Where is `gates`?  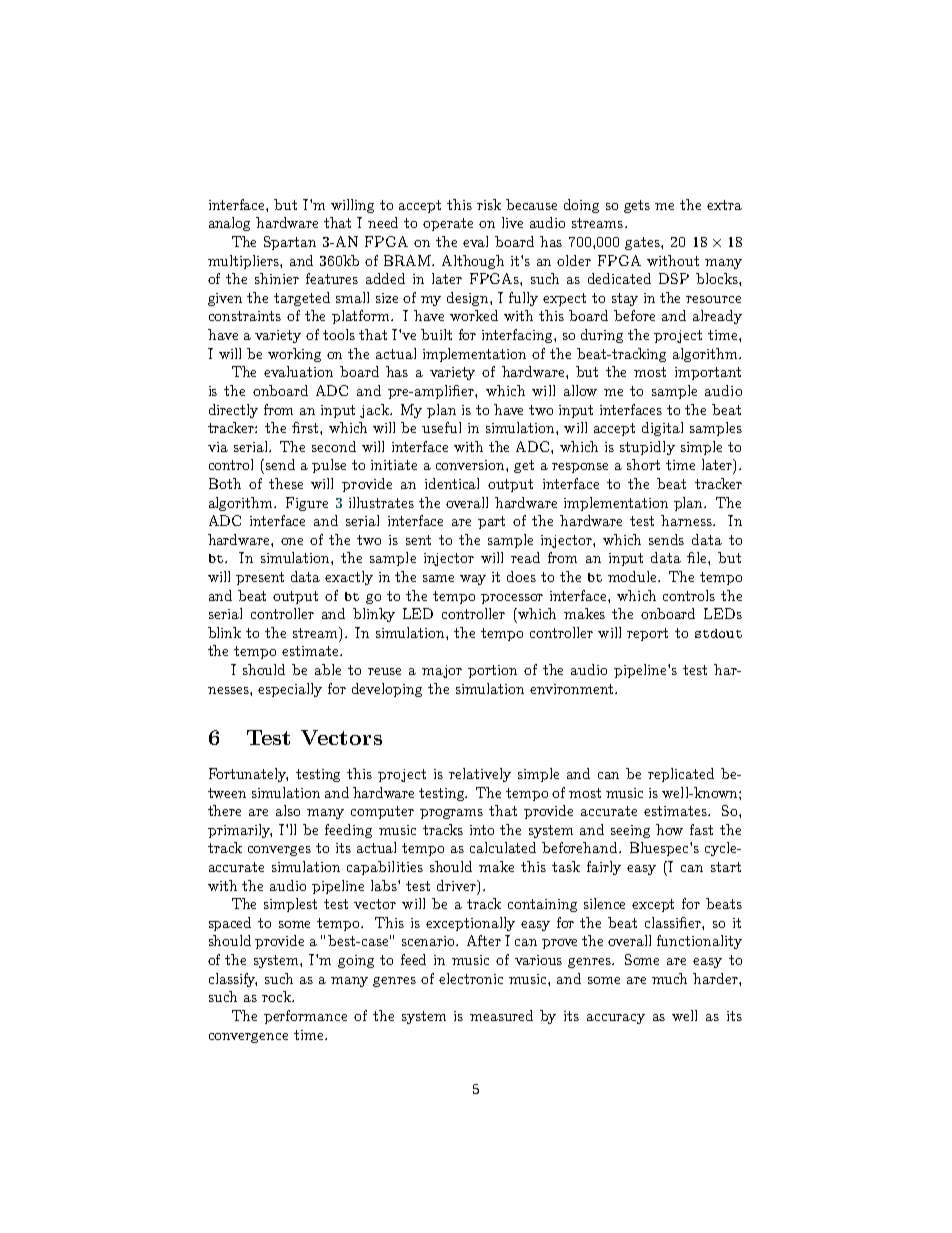 gates is located at coordinates (643, 243).
